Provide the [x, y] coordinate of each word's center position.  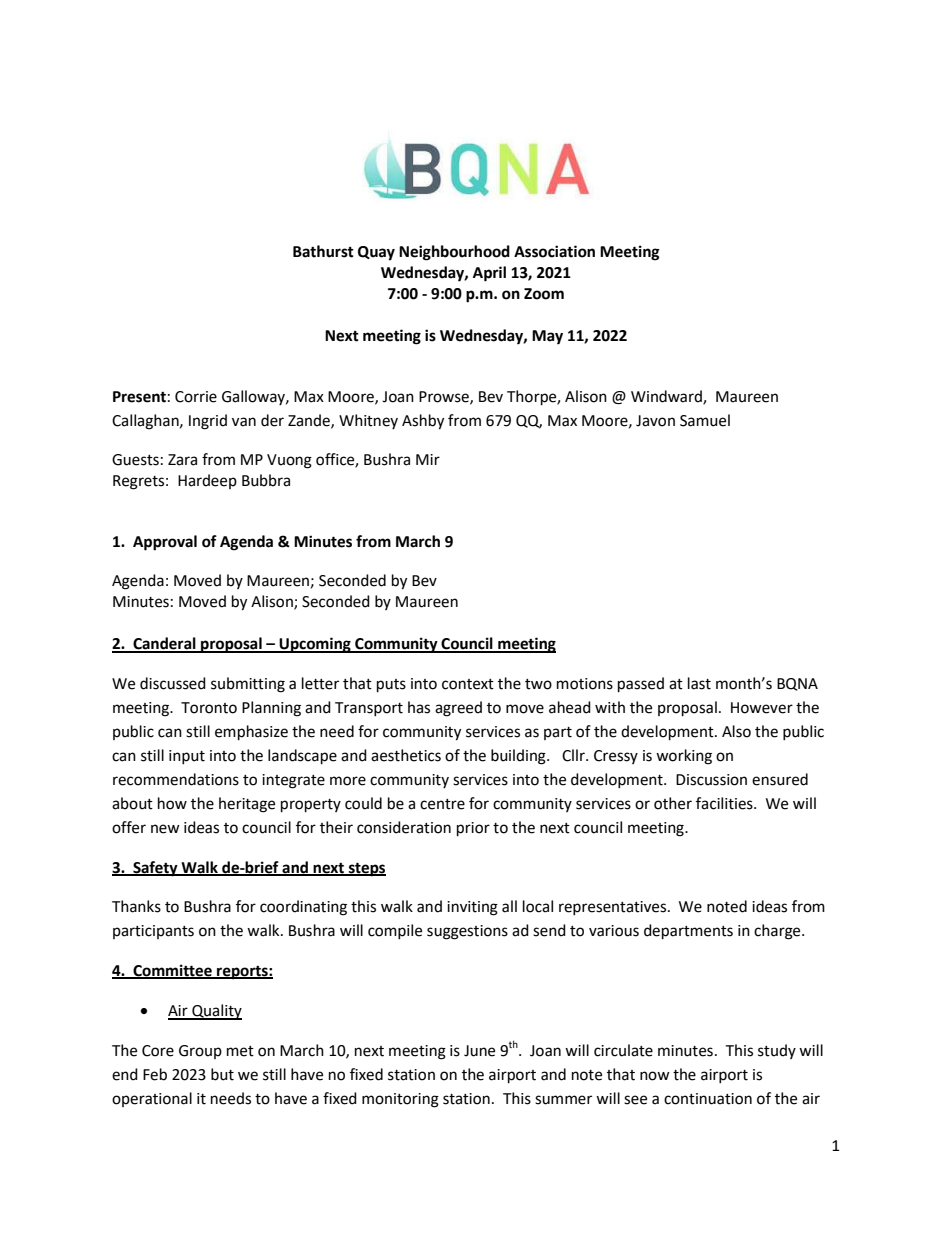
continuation [708, 1099]
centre [442, 804]
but [222, 1074]
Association [554, 251]
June [479, 1051]
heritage [247, 805]
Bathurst [323, 251]
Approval [165, 543]
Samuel [705, 420]
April [489, 274]
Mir [428, 459]
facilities [725, 803]
